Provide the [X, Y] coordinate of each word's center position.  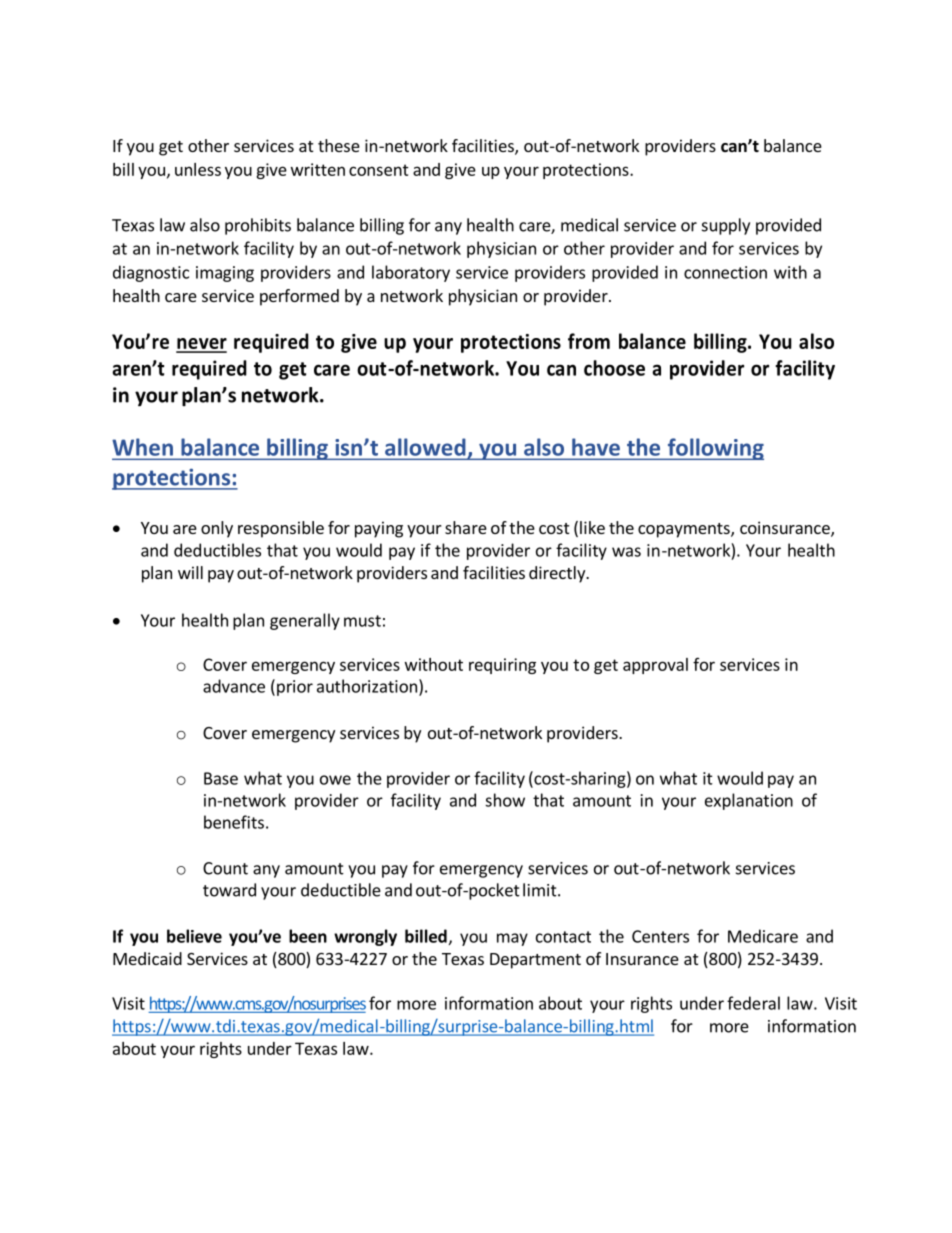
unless [198, 169]
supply [726, 226]
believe [194, 936]
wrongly [365, 937]
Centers [660, 936]
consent [379, 170]
